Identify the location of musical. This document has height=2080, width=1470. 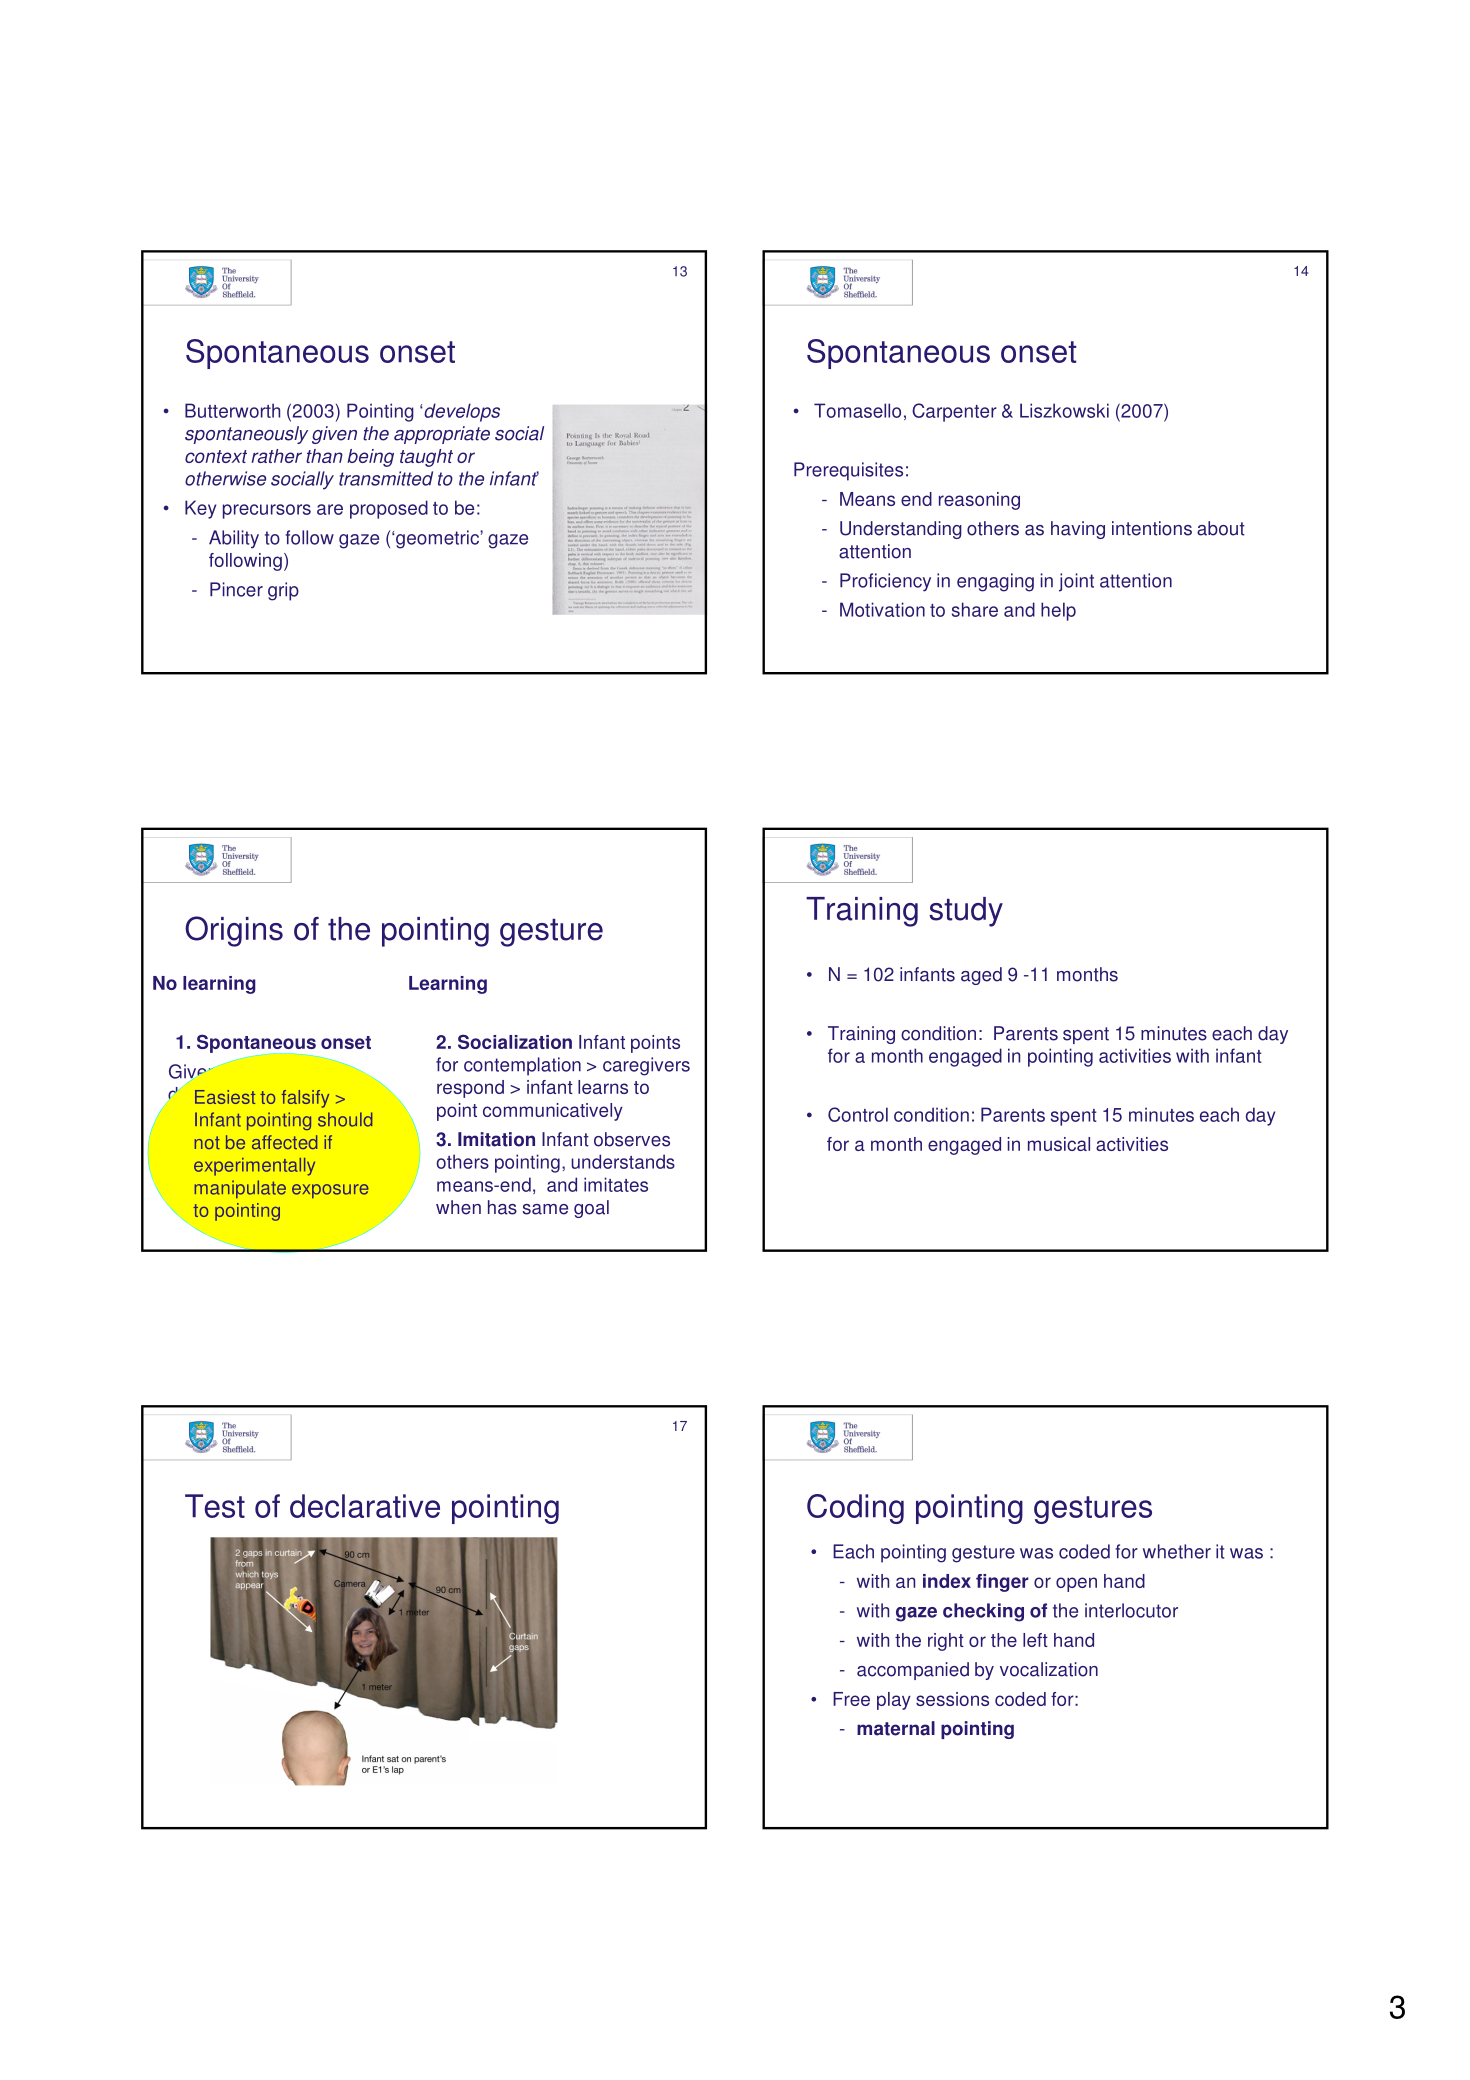
(1059, 1144).
